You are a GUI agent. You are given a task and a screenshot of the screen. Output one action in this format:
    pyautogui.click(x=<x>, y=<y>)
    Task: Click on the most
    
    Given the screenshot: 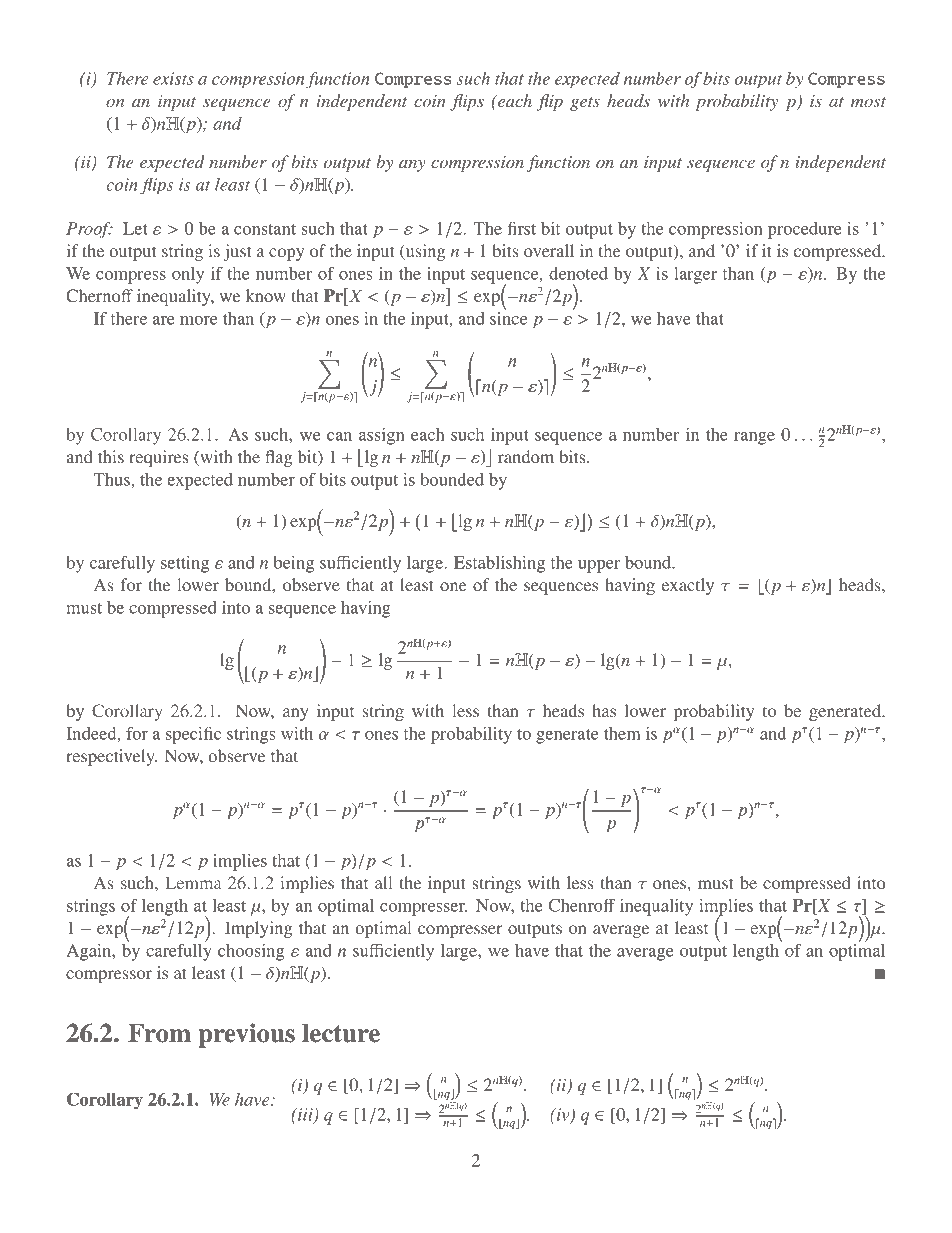 What is the action you would take?
    pyautogui.click(x=868, y=102)
